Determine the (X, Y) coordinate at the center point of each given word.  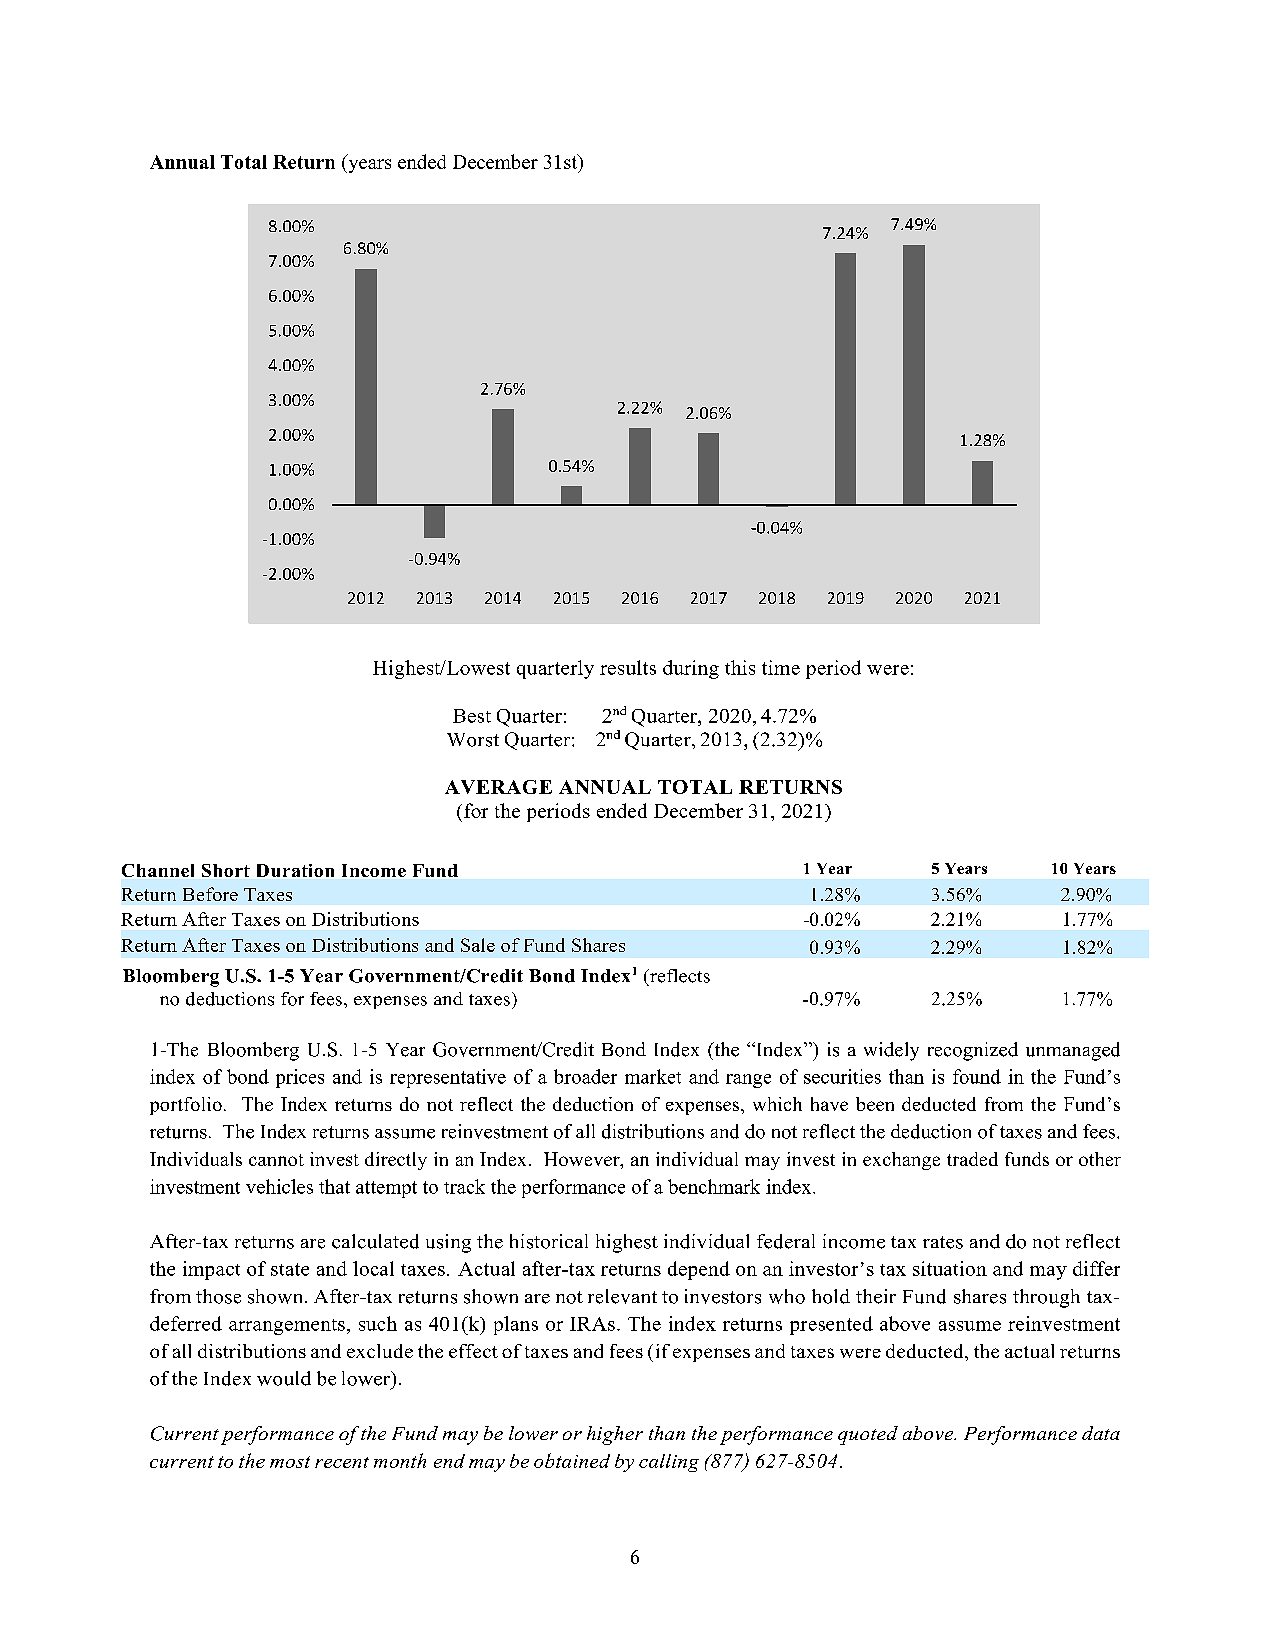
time (781, 667)
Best (472, 716)
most (290, 1462)
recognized (973, 1051)
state (290, 1269)
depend (699, 1270)
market (653, 1076)
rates (943, 1242)
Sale (478, 945)
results (628, 667)
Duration (295, 870)
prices (300, 1078)
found (977, 1076)
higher (615, 1435)
